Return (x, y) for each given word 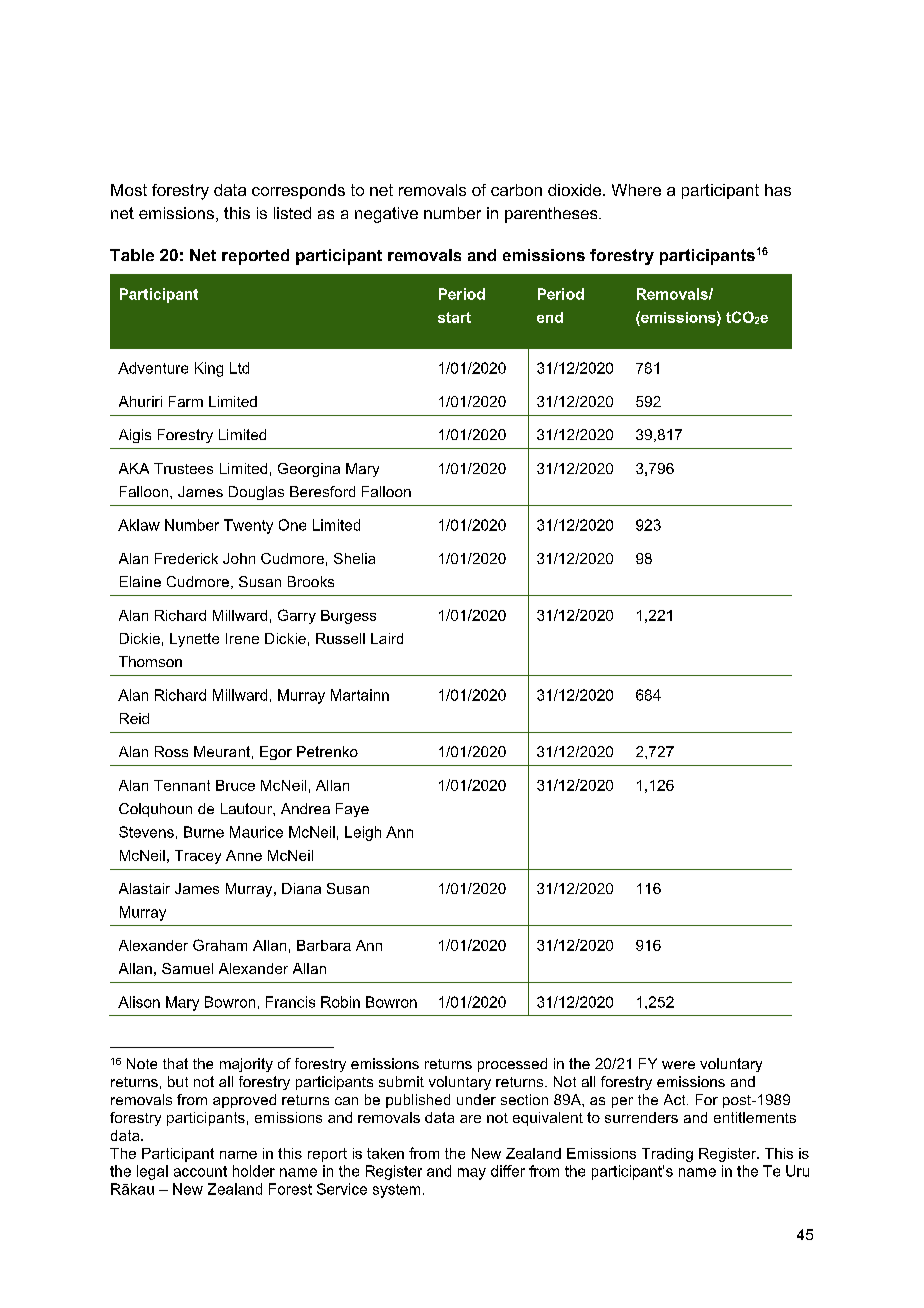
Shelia (354, 558)
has (778, 190)
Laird (387, 638)
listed (292, 213)
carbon (516, 190)
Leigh (363, 833)
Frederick (186, 558)
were (678, 1065)
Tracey (198, 857)
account (200, 1171)
